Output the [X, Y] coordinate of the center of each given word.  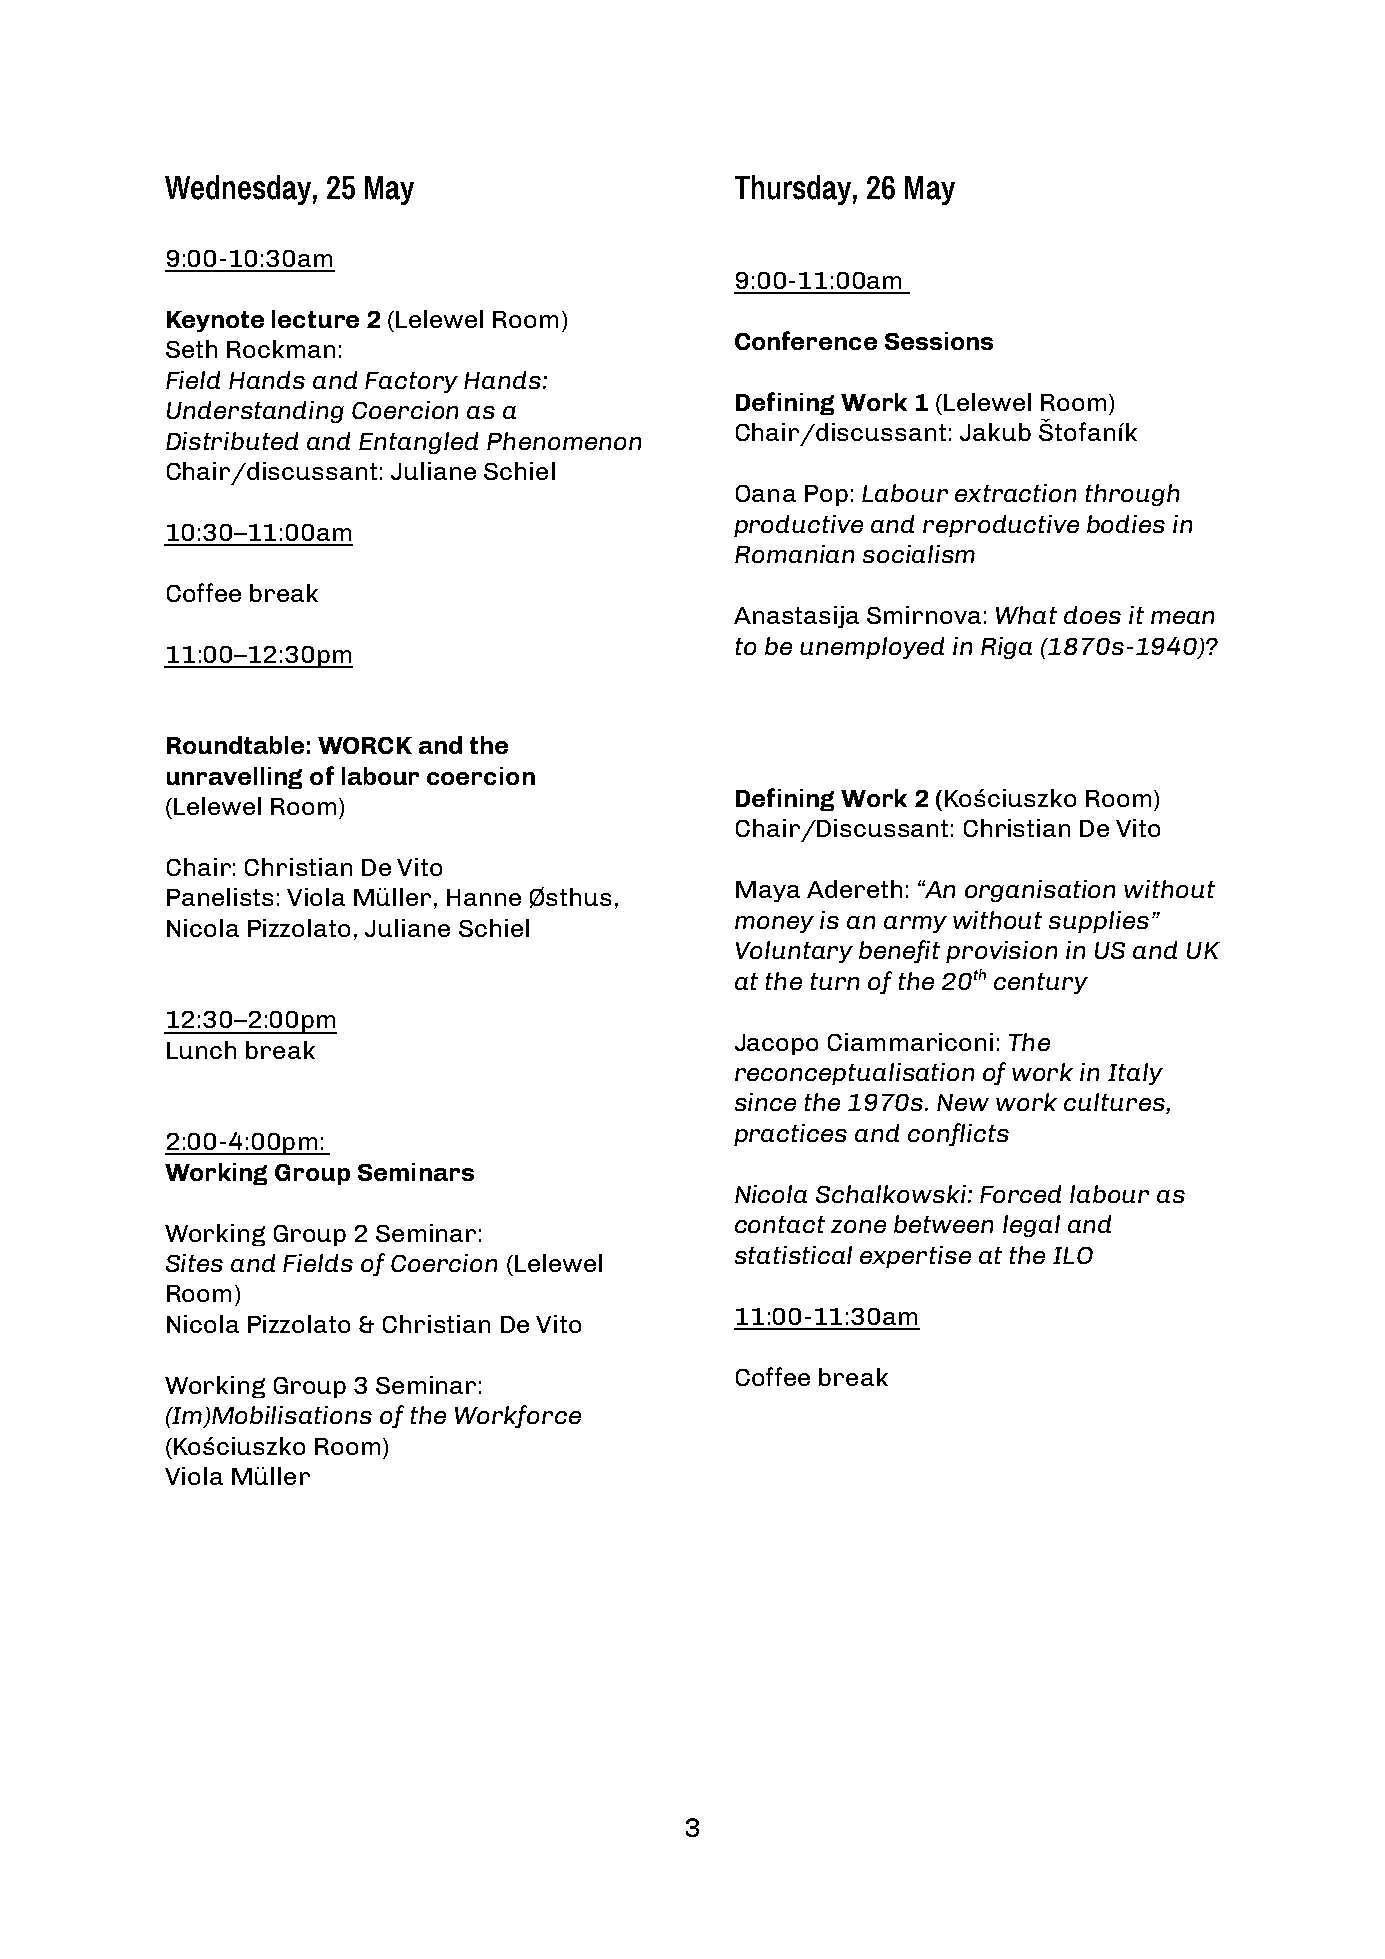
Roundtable [235, 745]
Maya [768, 891]
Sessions [939, 341]
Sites [194, 1263]
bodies [1126, 524]
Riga [1006, 648]
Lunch [201, 1050]
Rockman [281, 349]
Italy [1135, 1074]
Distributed [232, 441]
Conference [806, 340]
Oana [766, 493]
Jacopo [776, 1044]
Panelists [220, 897]
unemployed [872, 648]
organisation [1040, 891]
